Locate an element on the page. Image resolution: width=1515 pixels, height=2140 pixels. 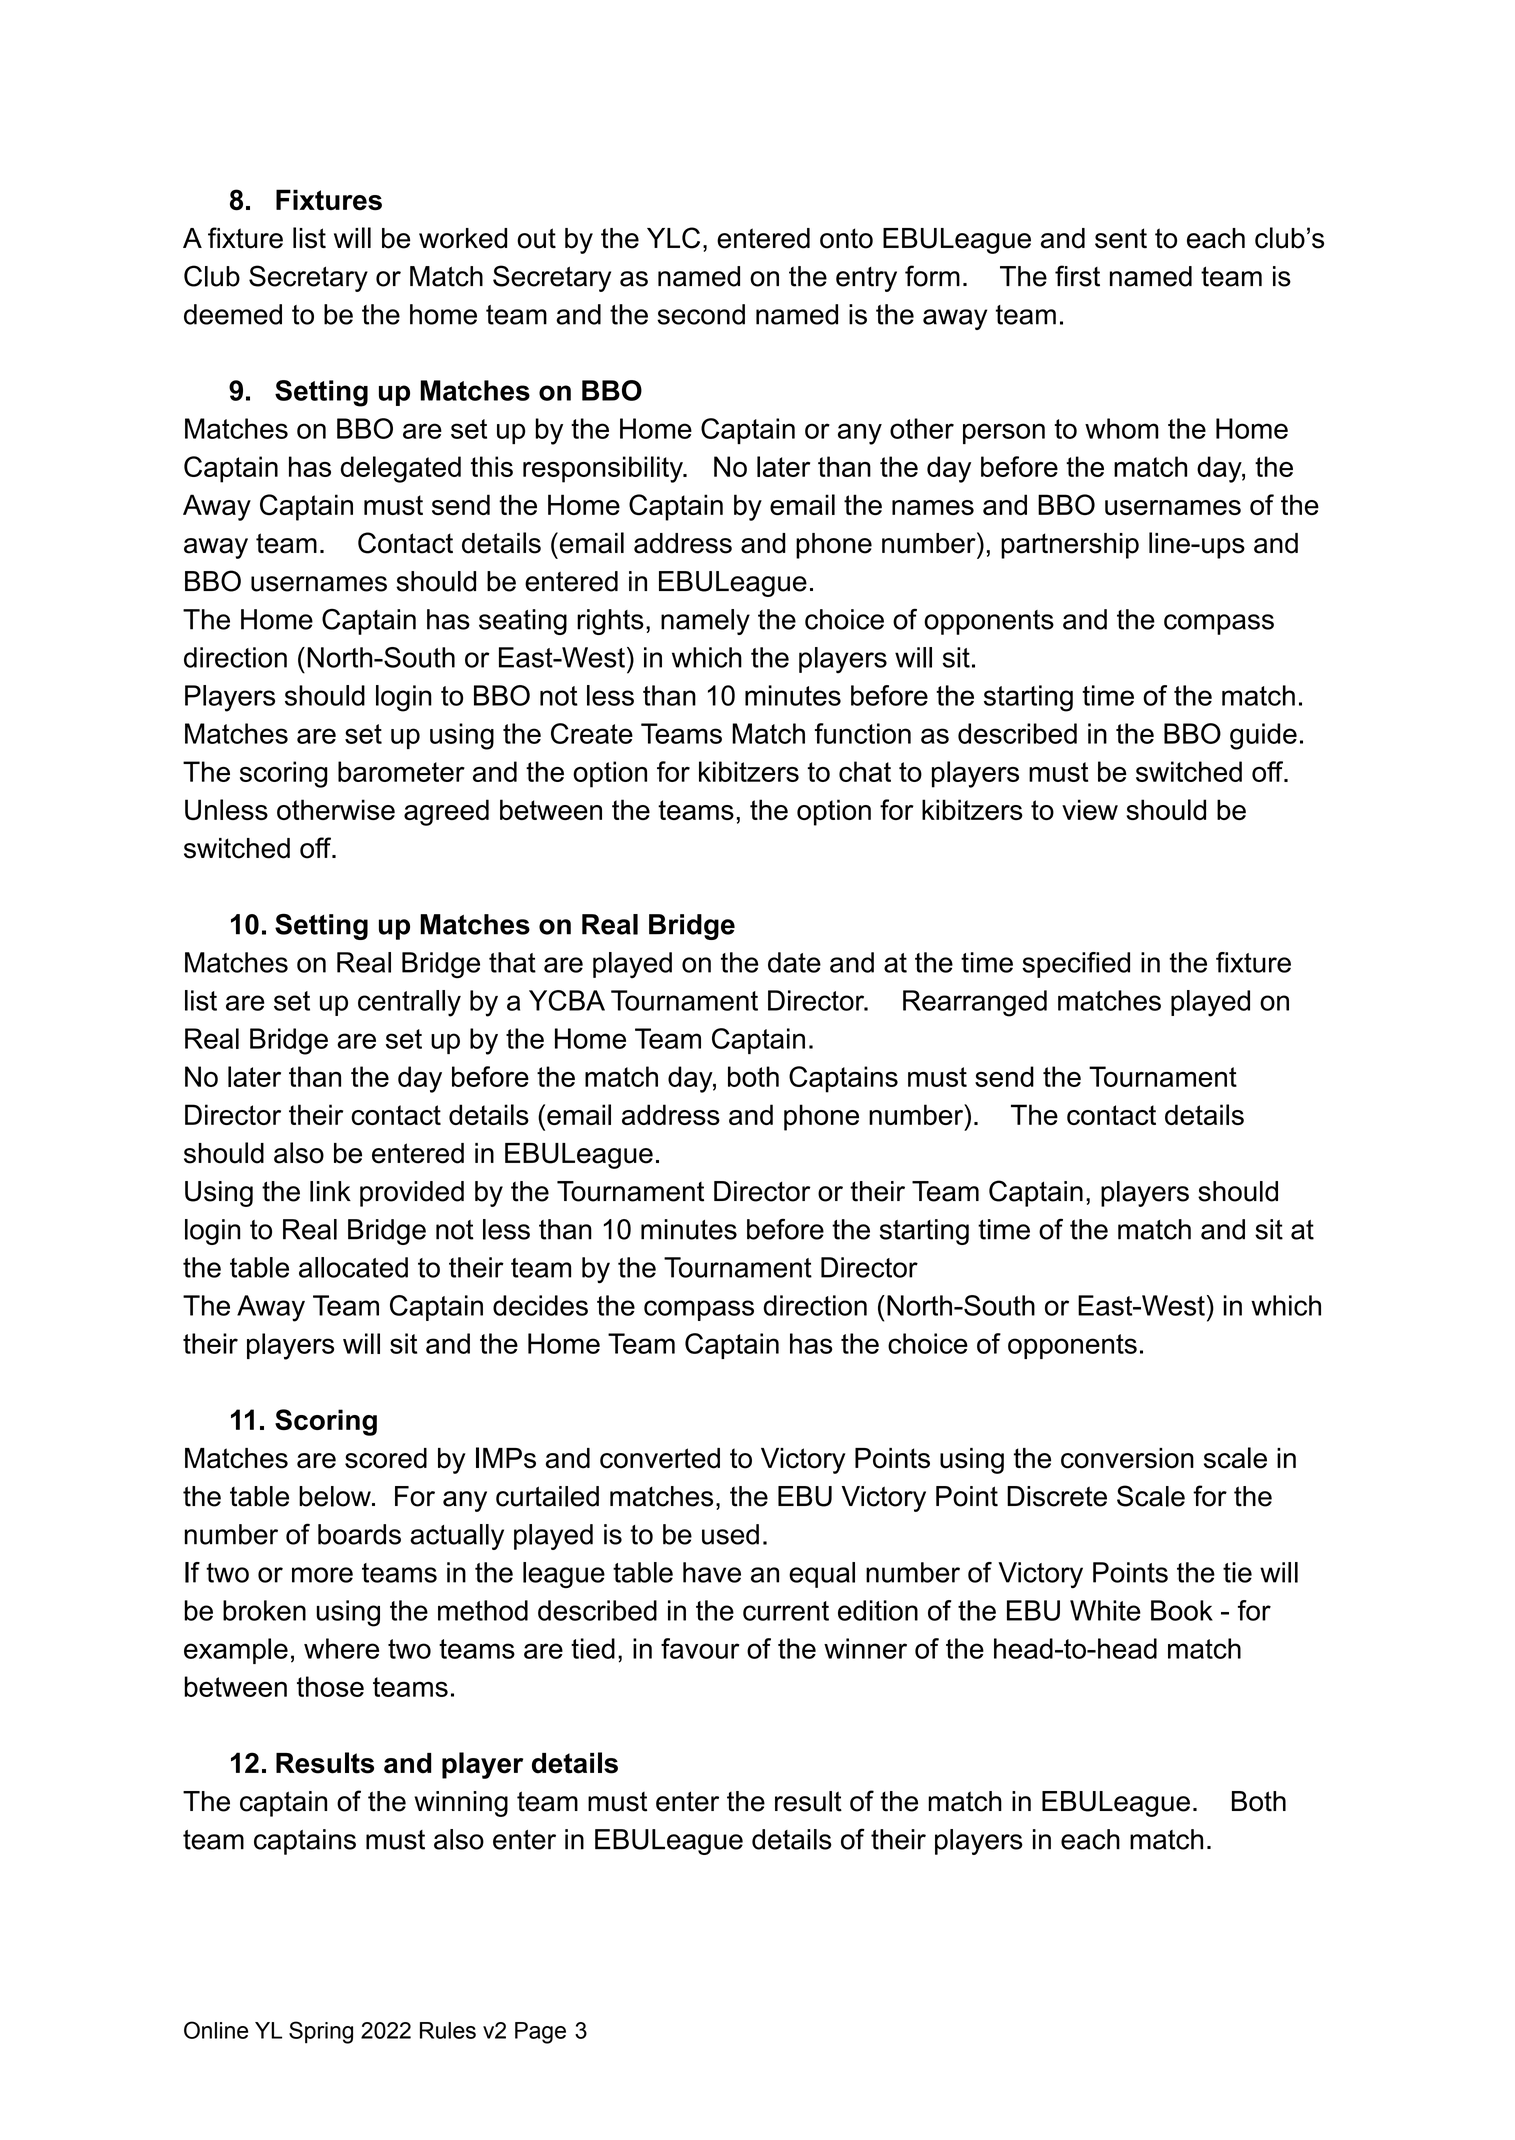
sent is located at coordinates (1121, 238).
